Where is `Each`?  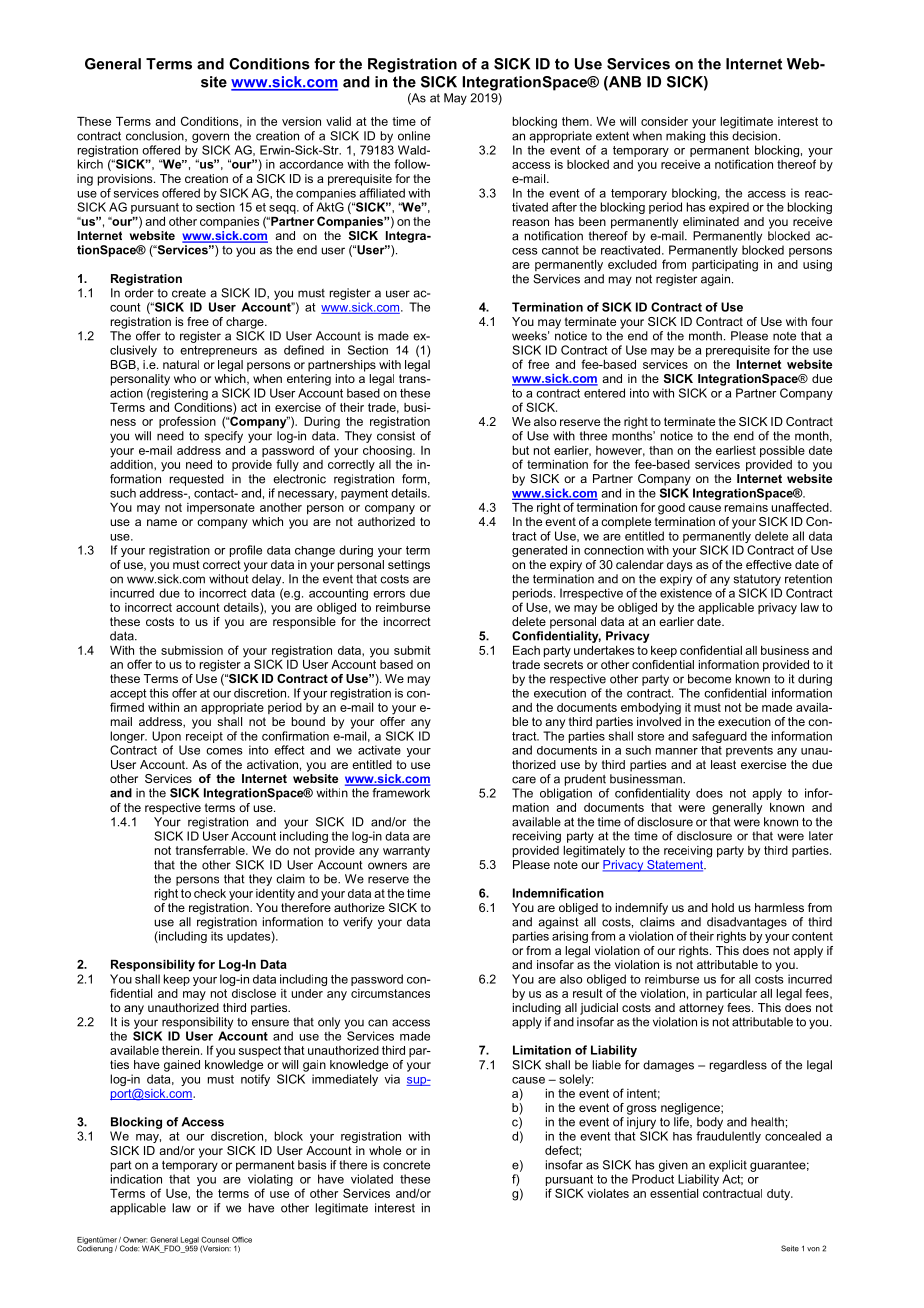
Each is located at coordinates (526, 650).
